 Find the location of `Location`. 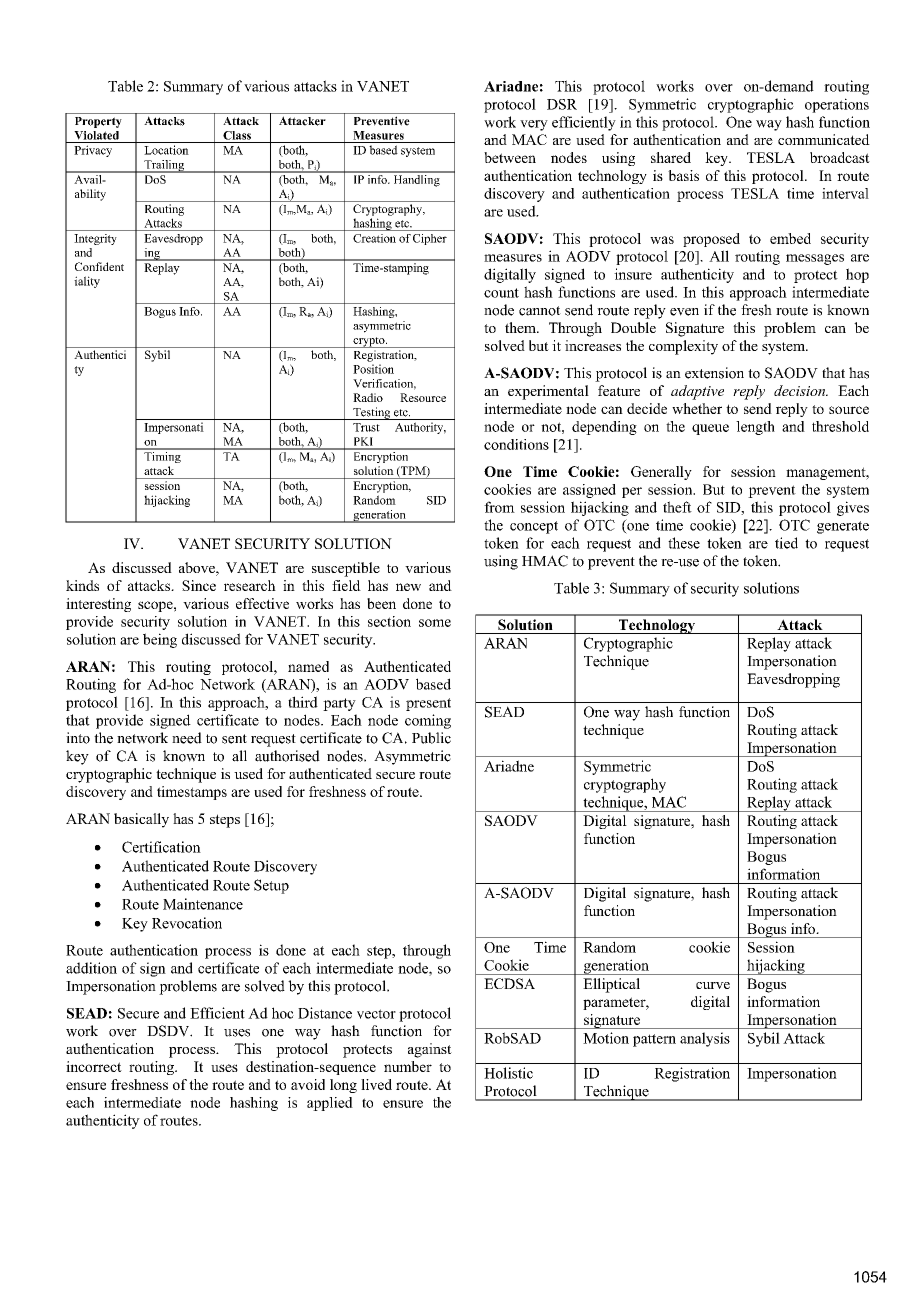

Location is located at coordinates (166, 150).
